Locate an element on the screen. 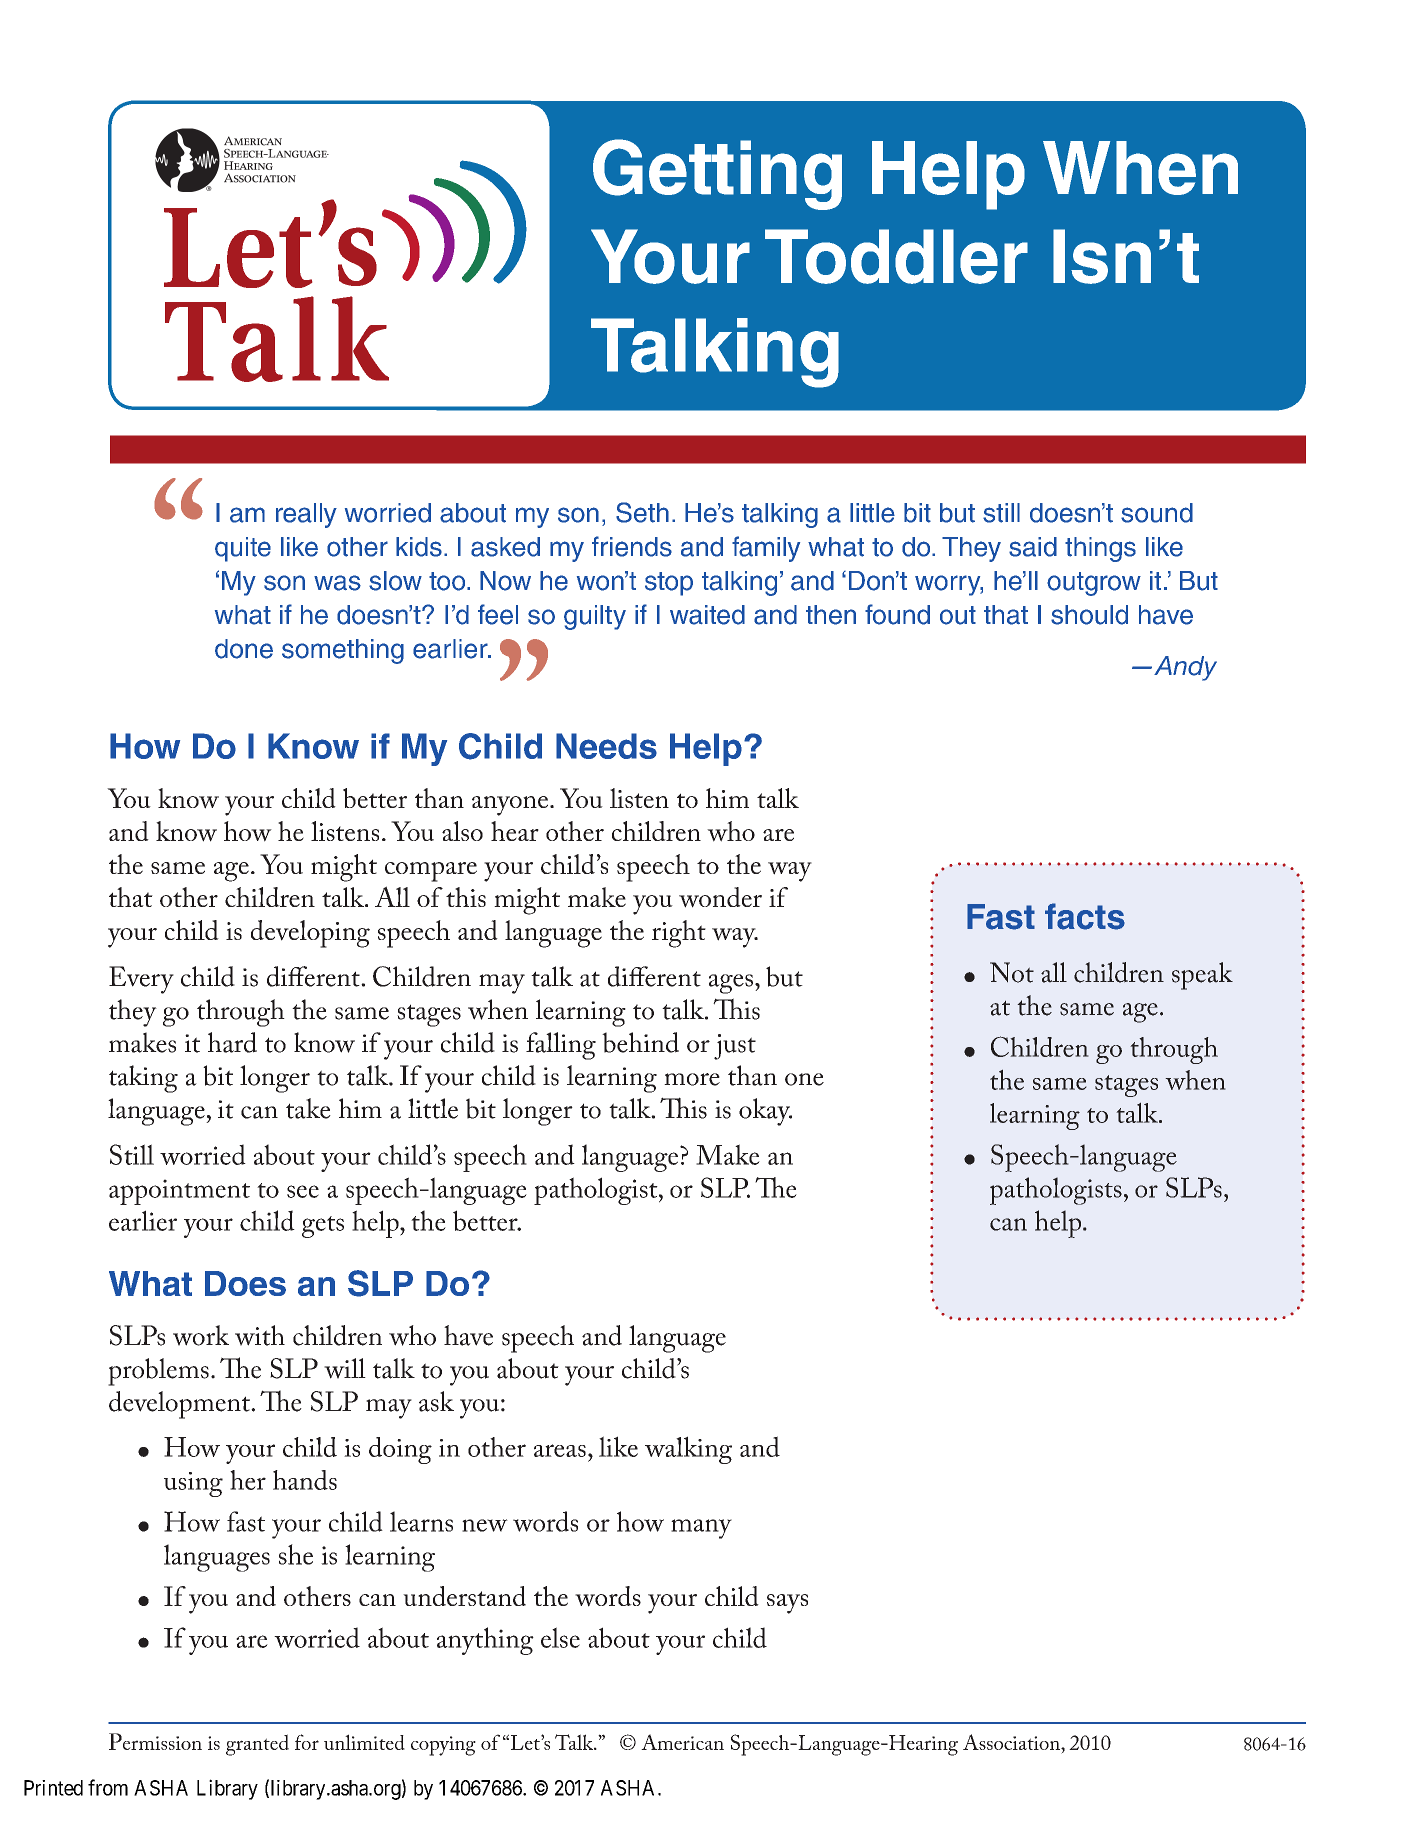 Image resolution: width=1414 pixels, height=1830 pixels. granted is located at coordinates (257, 1745).
